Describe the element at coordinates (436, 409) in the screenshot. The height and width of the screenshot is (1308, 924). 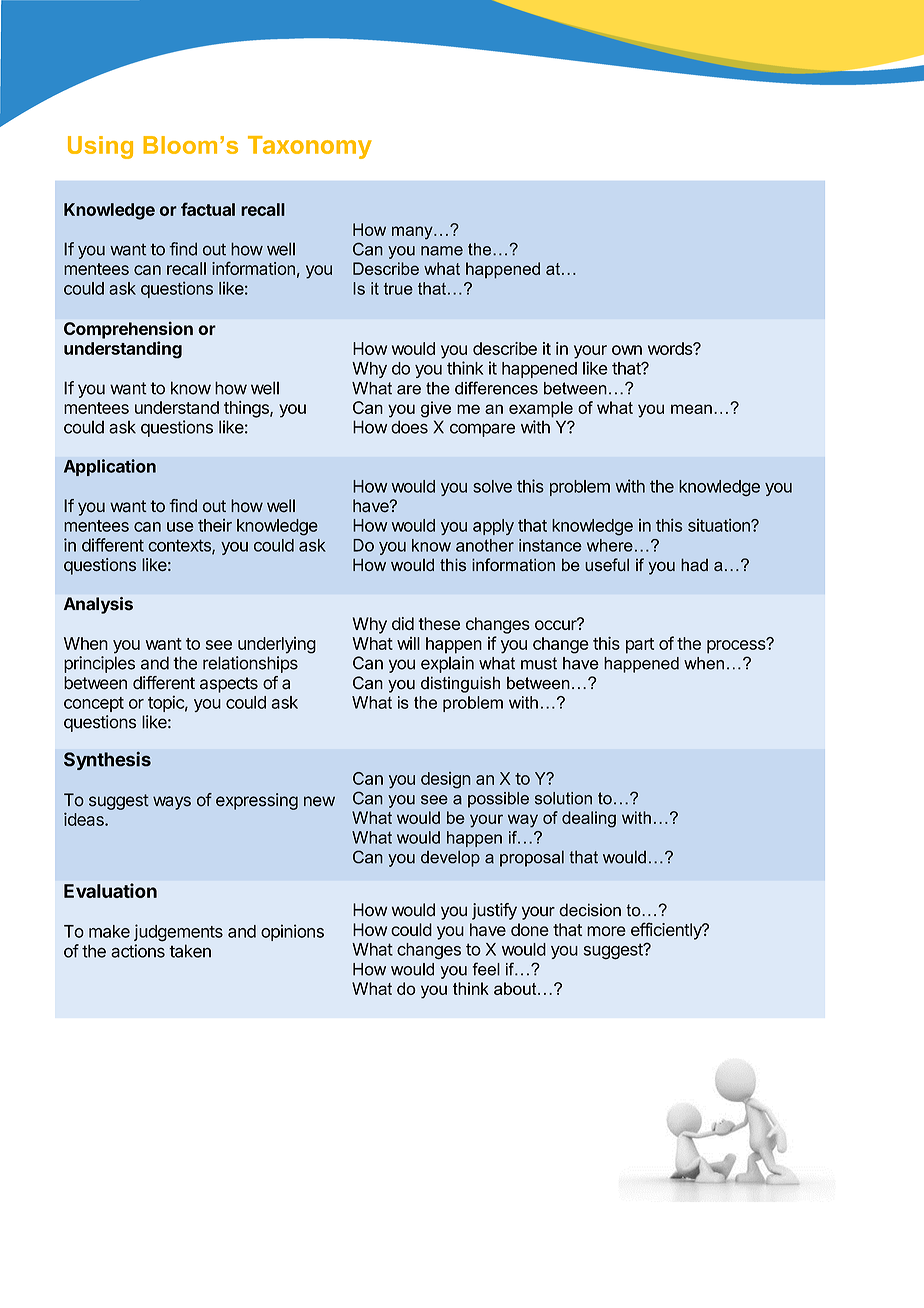
I see `give` at that location.
